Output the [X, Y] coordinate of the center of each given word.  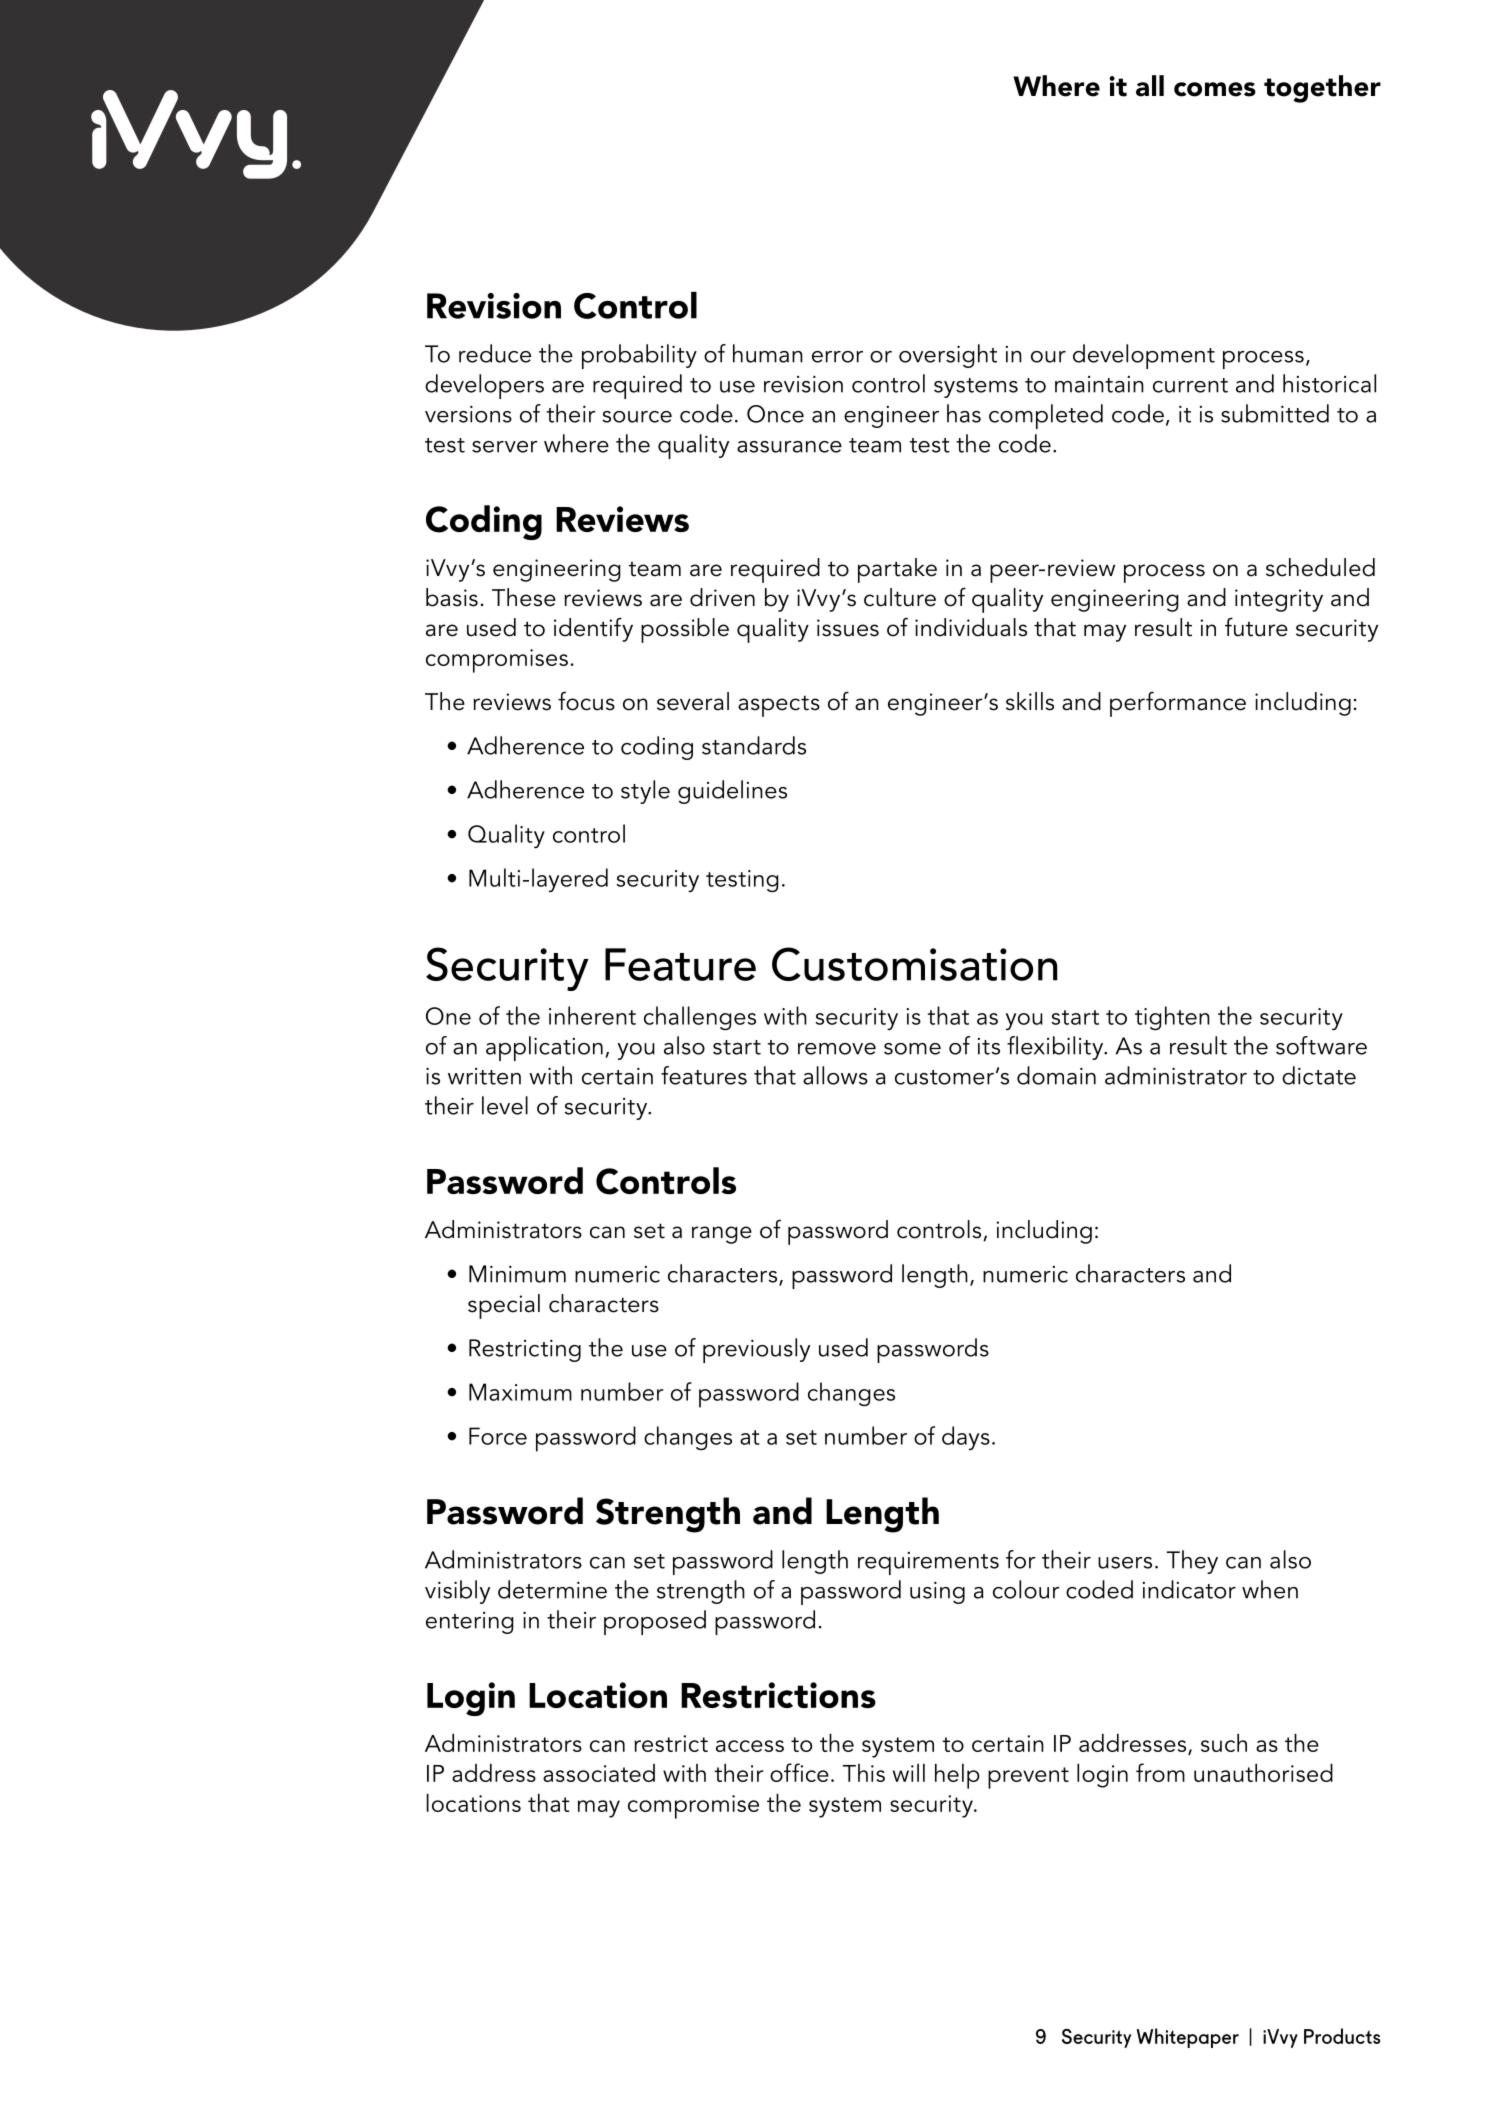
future [1256, 627]
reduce [495, 353]
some [912, 1049]
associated [599, 1773]
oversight [948, 356]
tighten [1172, 1018]
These [524, 597]
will [909, 1773]
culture [900, 597]
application [544, 1048]
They [1192, 1562]
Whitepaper [1187, 2038]
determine [552, 1589]
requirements [928, 1563]
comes [1215, 89]
